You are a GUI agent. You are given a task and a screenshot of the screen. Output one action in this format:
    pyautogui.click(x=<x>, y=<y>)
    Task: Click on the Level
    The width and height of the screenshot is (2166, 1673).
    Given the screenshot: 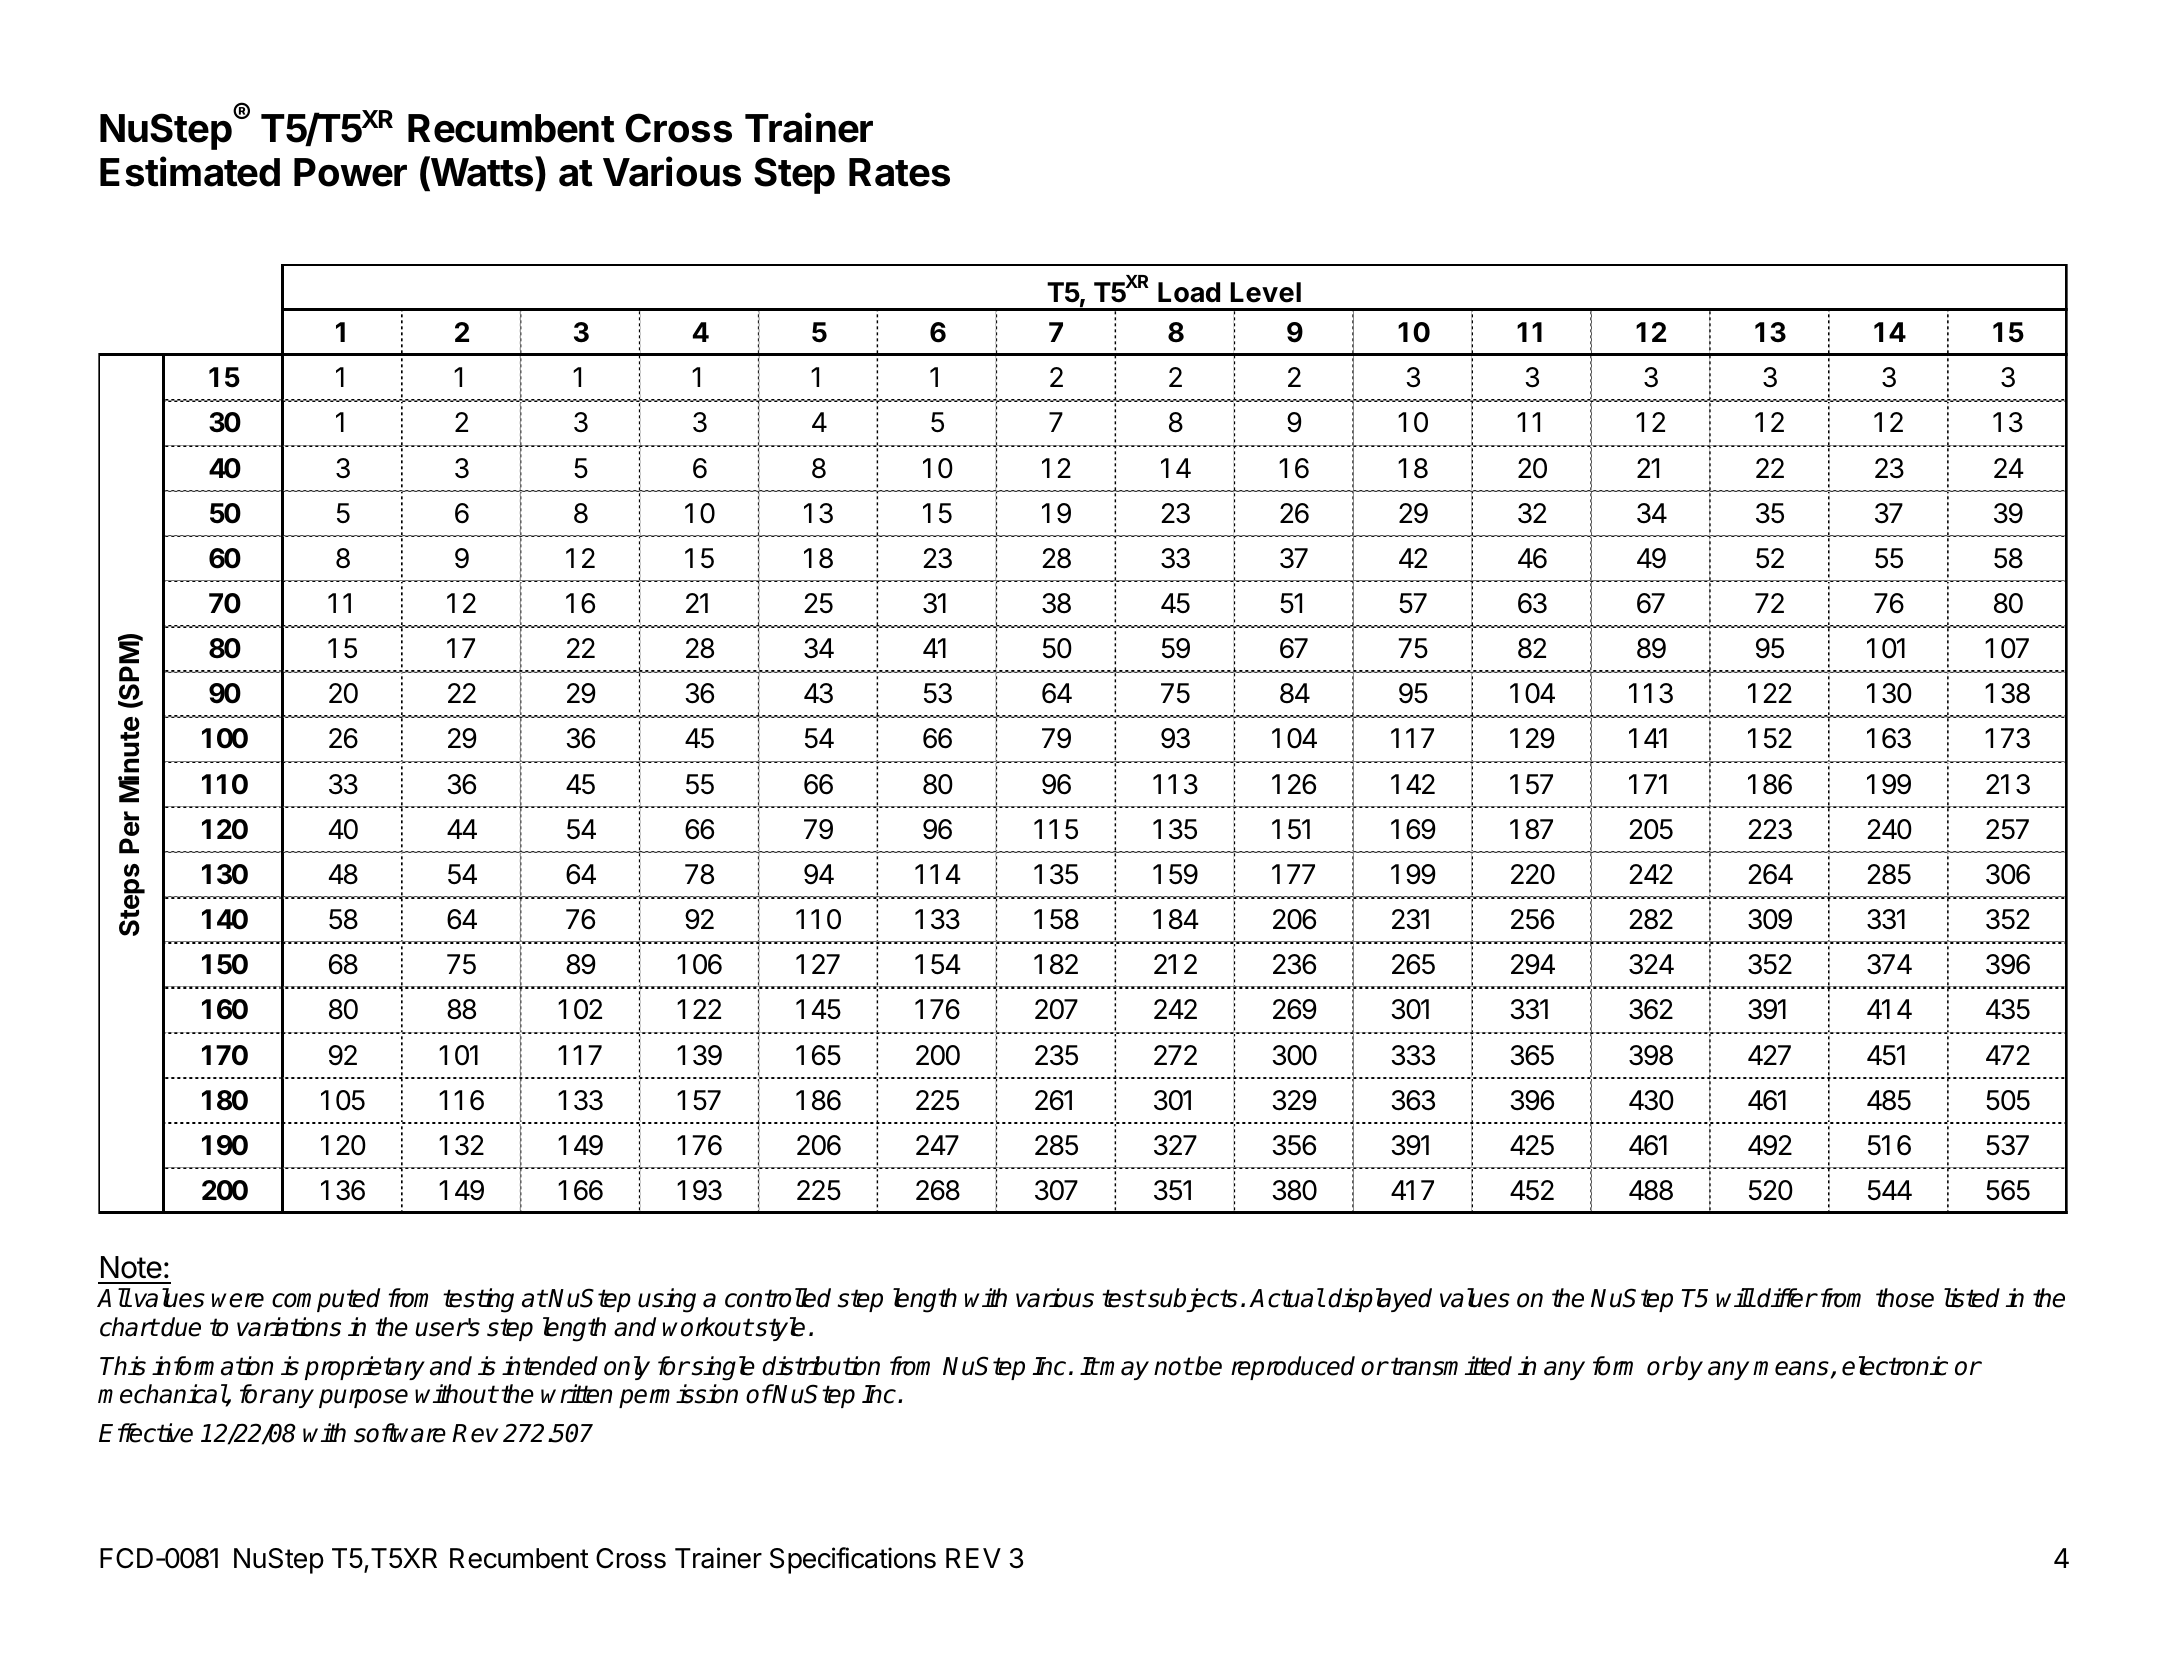 What is the action you would take?
    pyautogui.click(x=1265, y=292)
